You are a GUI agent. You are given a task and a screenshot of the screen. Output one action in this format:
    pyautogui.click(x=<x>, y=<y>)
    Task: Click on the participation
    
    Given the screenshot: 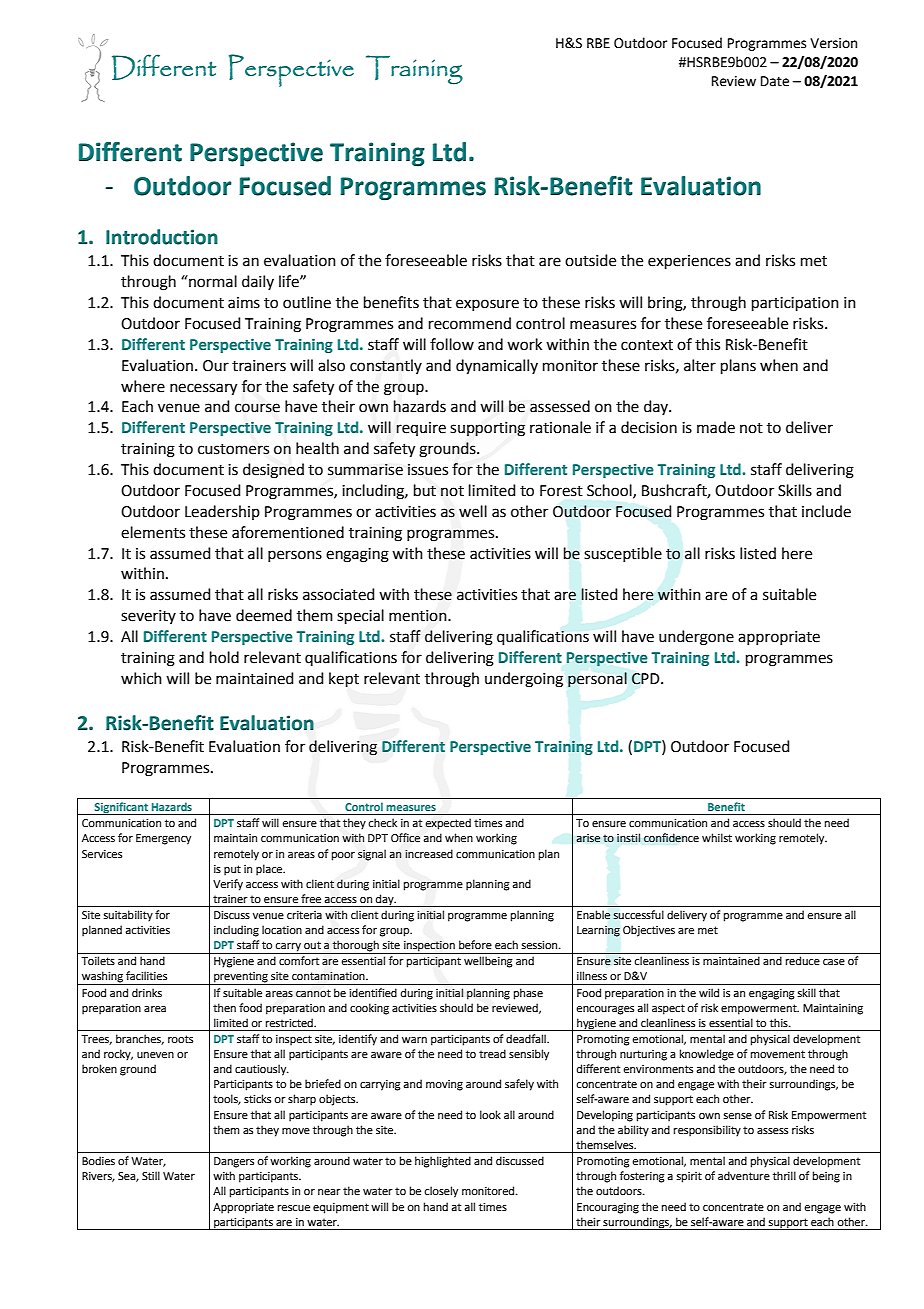 What is the action you would take?
    pyautogui.click(x=795, y=304)
